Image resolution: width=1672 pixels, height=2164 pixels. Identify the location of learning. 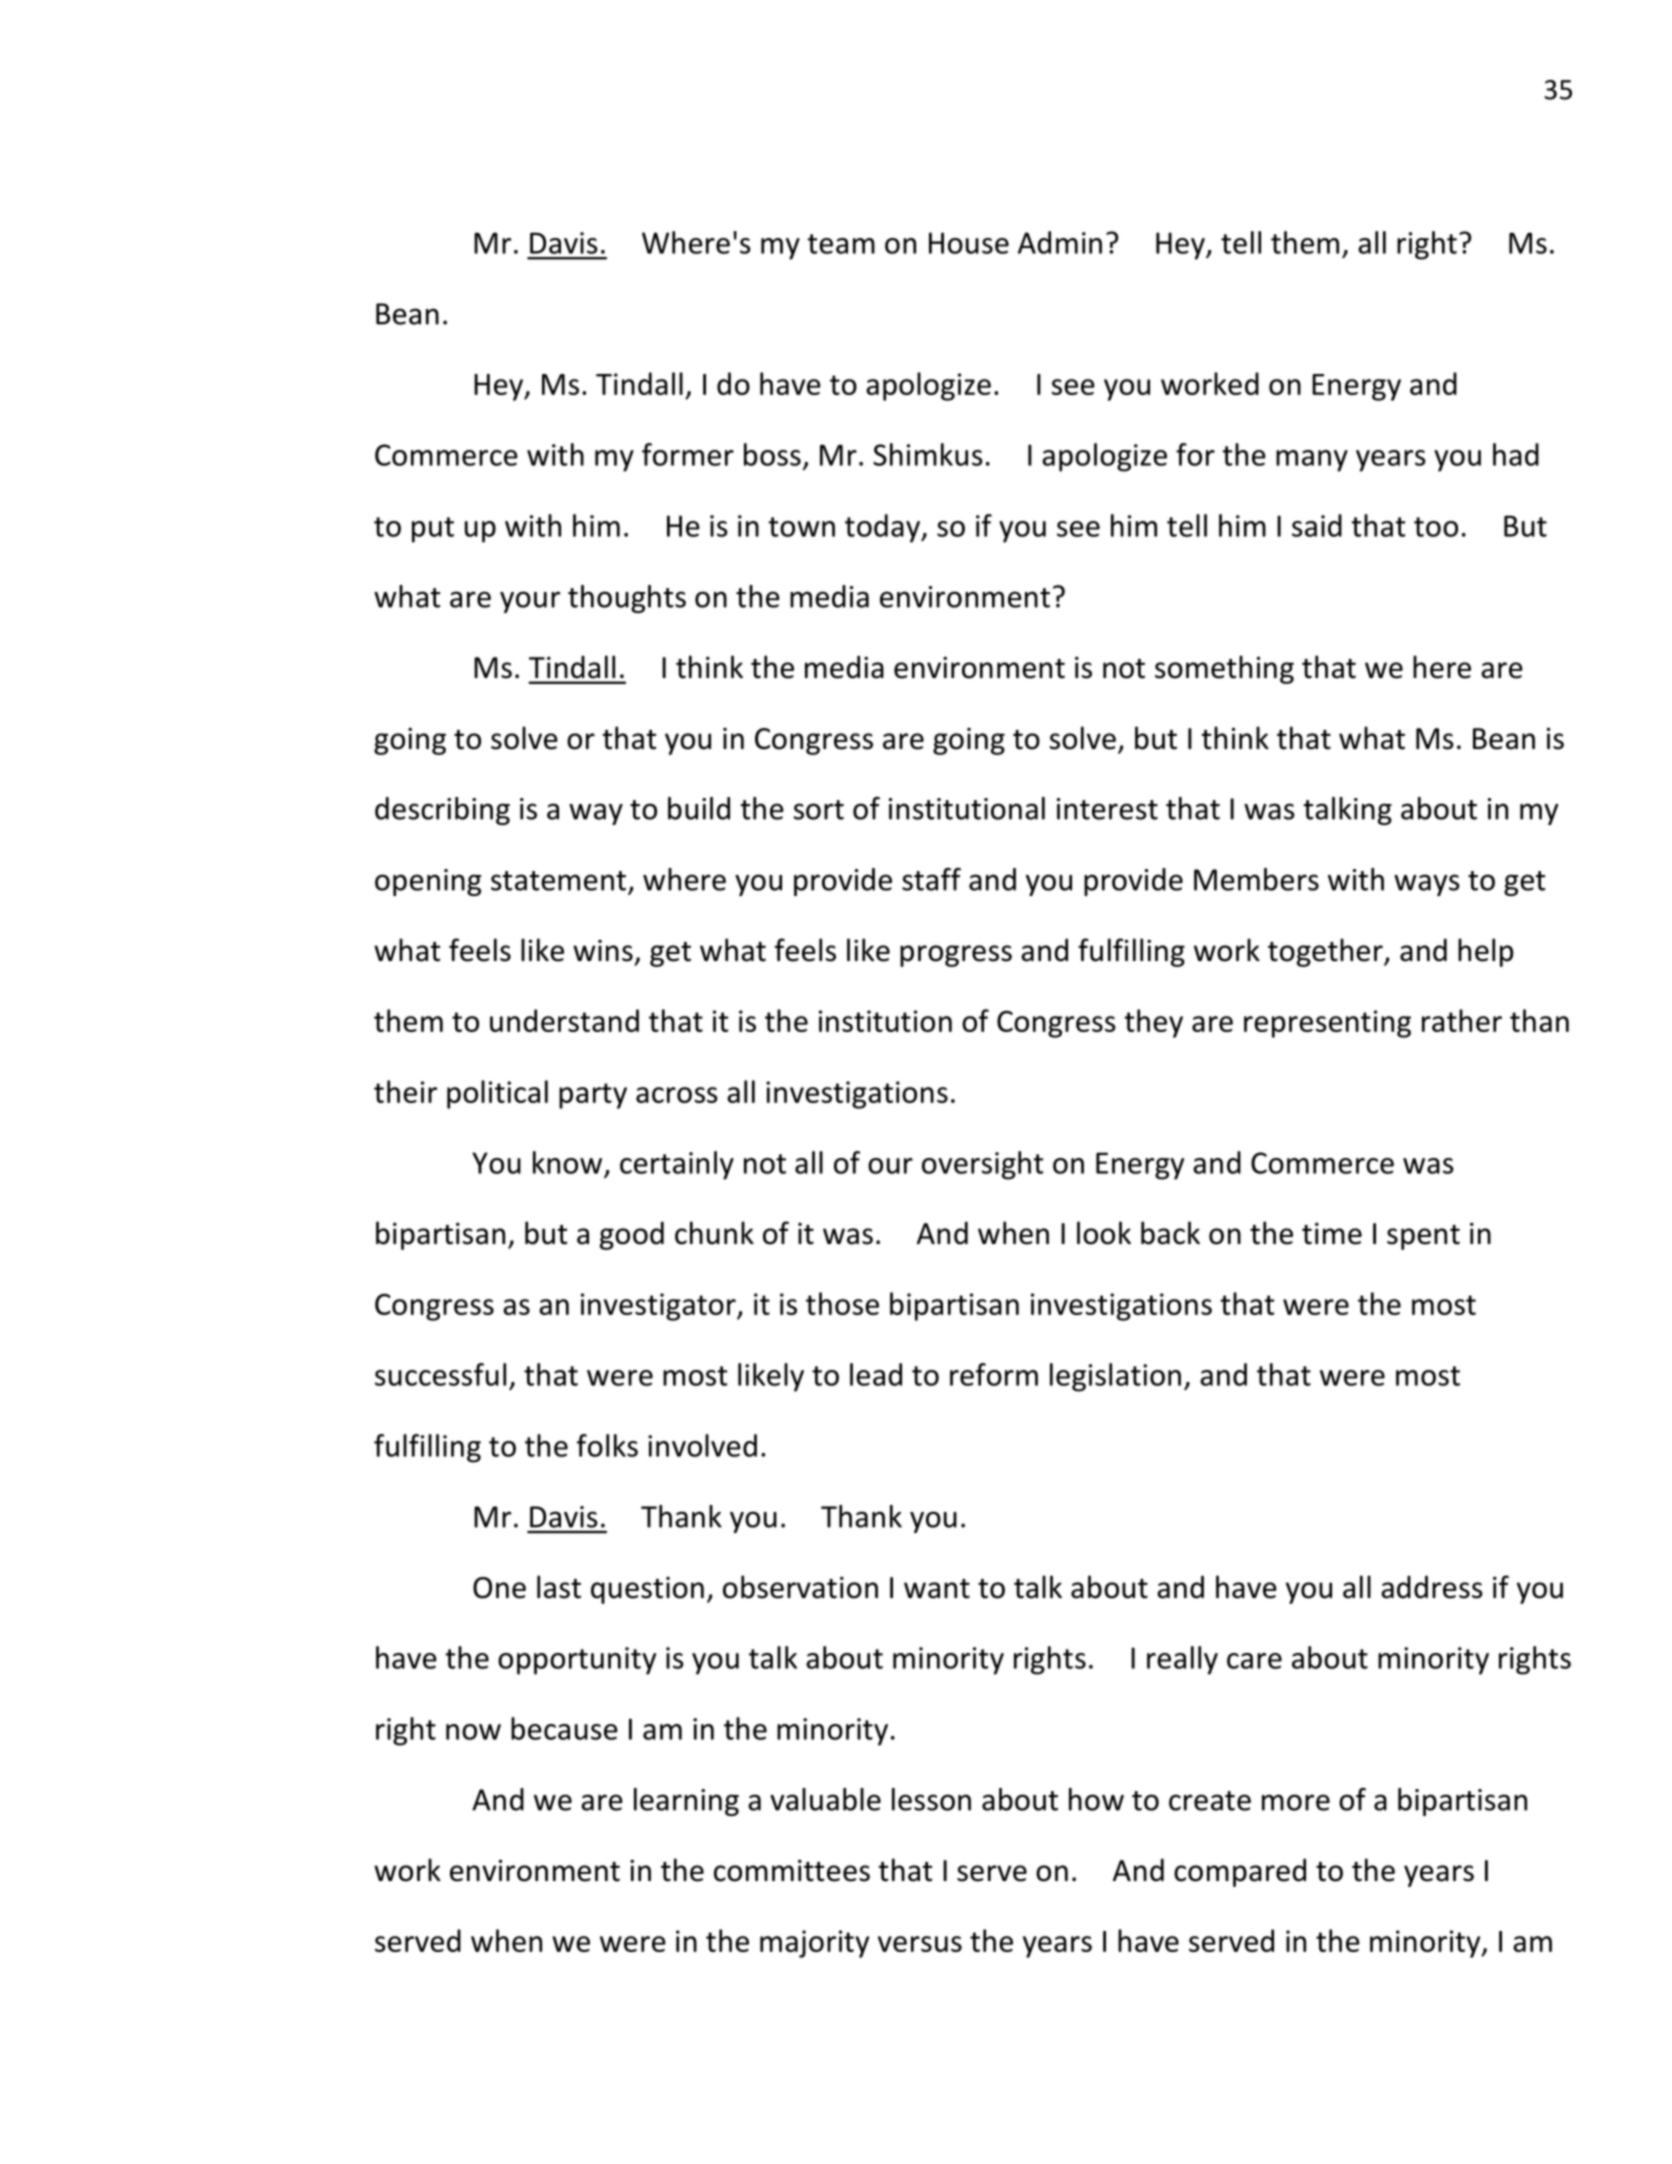
(686, 1802).
